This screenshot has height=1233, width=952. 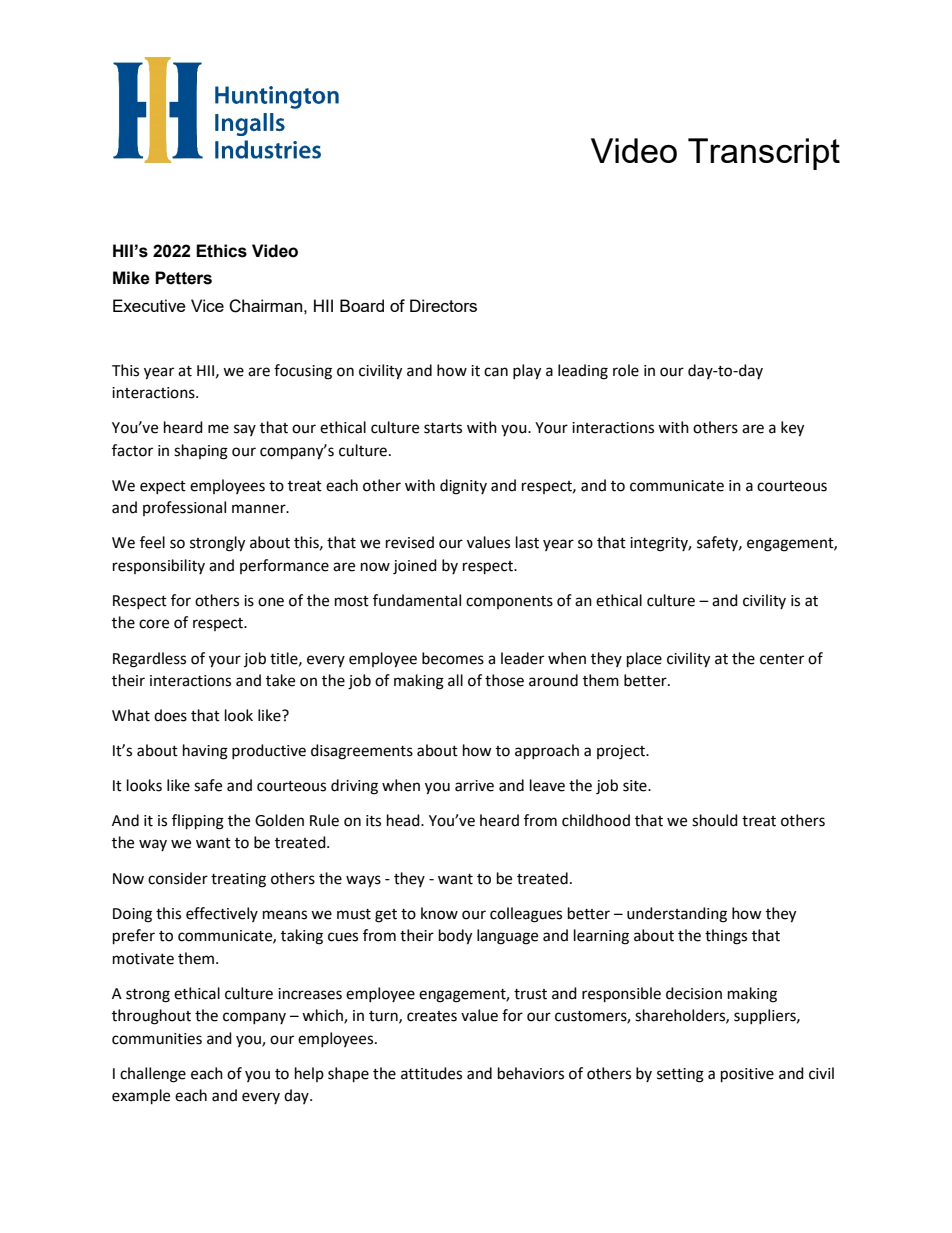 I want to click on core, so click(x=154, y=624).
